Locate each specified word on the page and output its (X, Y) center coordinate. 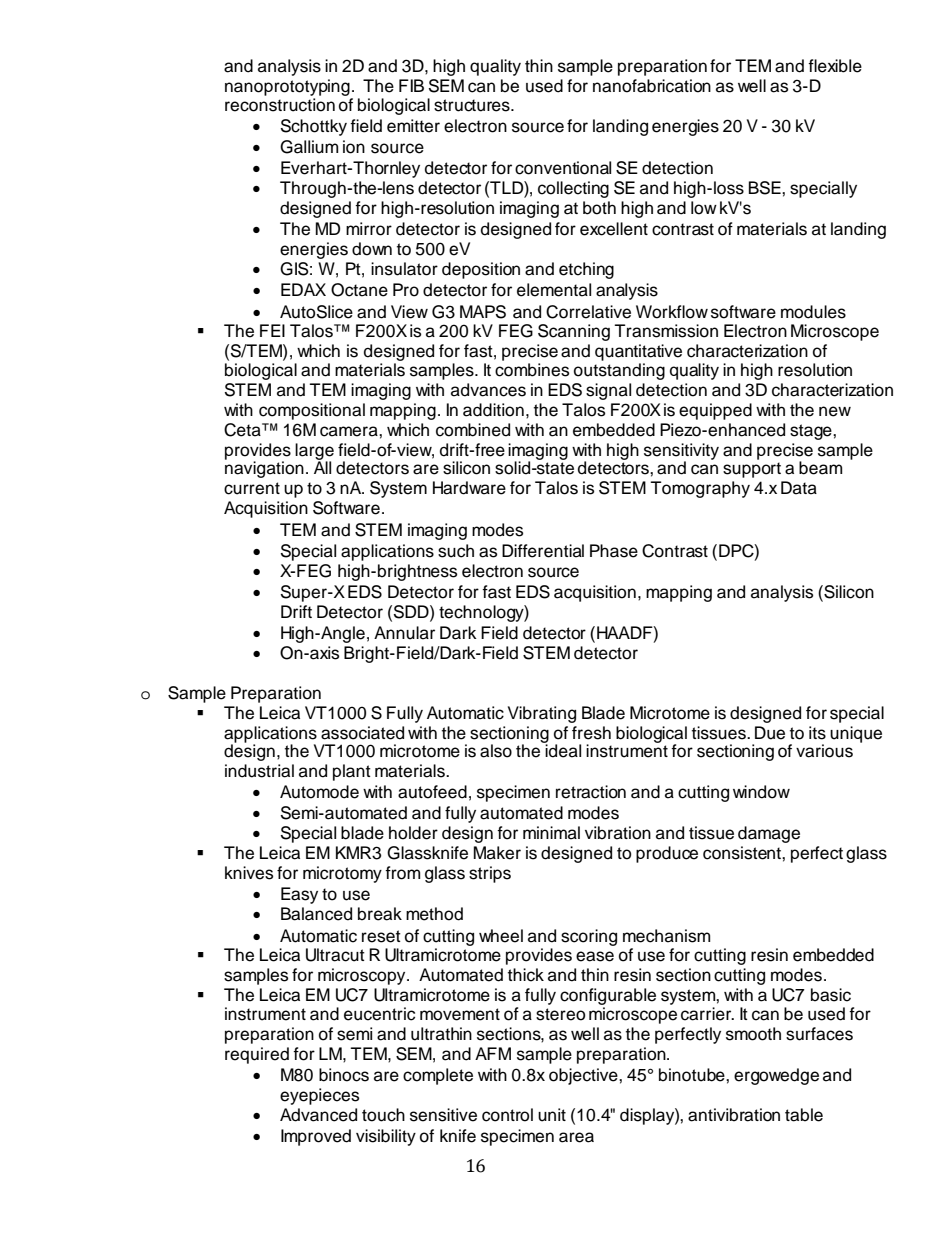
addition (493, 410)
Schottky (314, 127)
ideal (562, 750)
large (314, 452)
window (761, 792)
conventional (563, 168)
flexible (835, 66)
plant (352, 772)
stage (812, 432)
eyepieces (319, 1096)
